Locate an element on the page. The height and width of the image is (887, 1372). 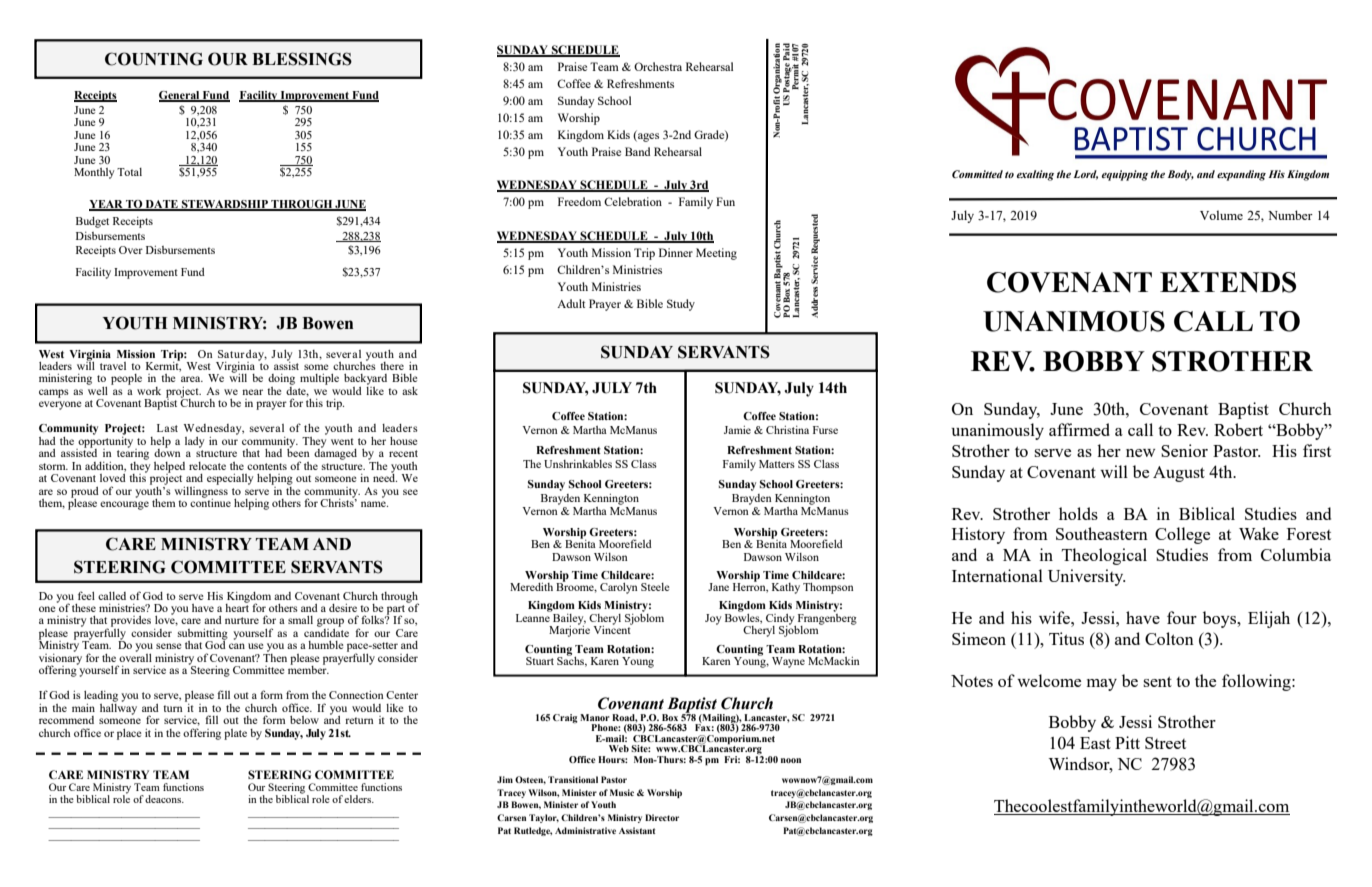
deacons is located at coordinates (164, 799).
